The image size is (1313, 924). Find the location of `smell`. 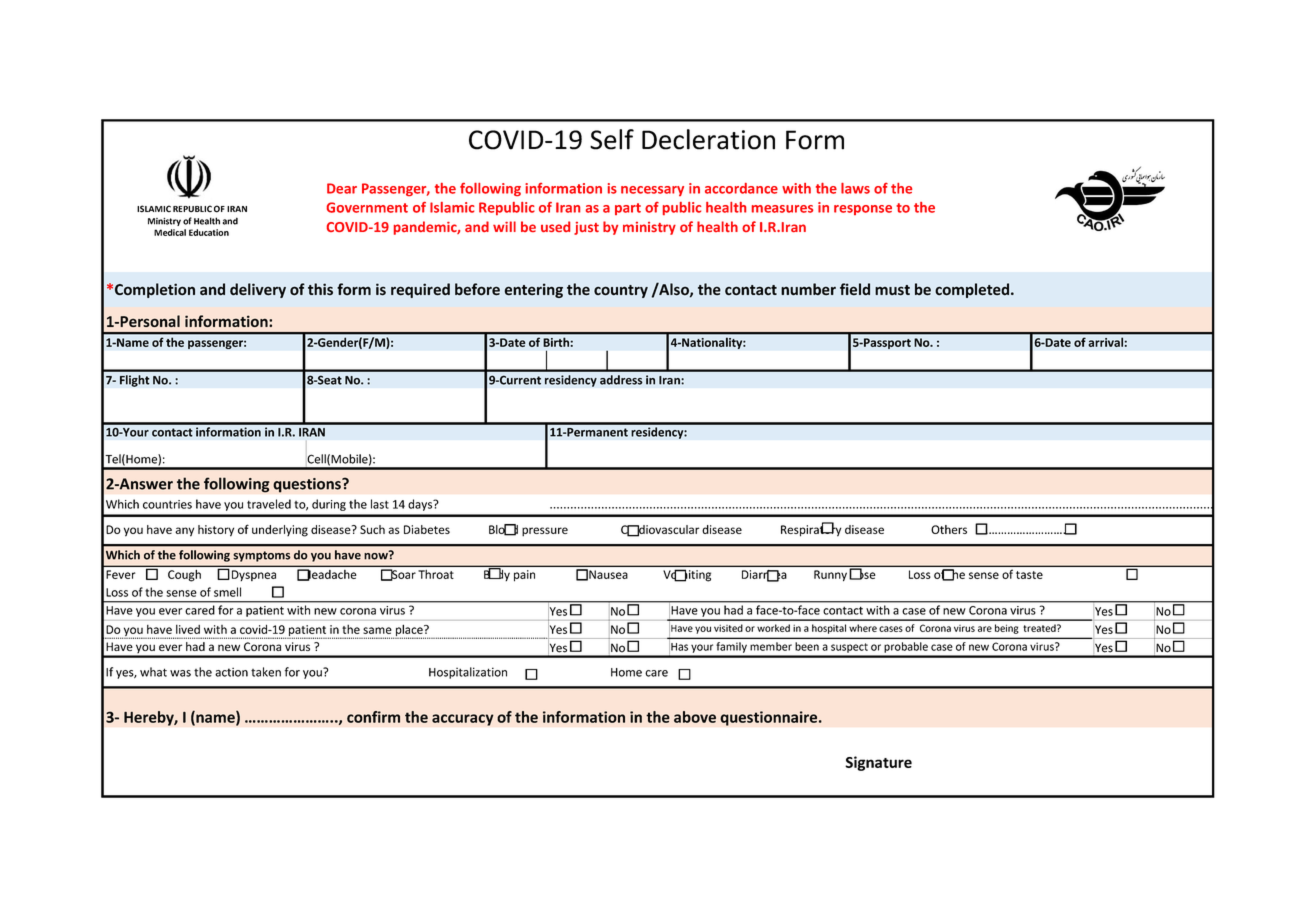

smell is located at coordinates (227, 592).
